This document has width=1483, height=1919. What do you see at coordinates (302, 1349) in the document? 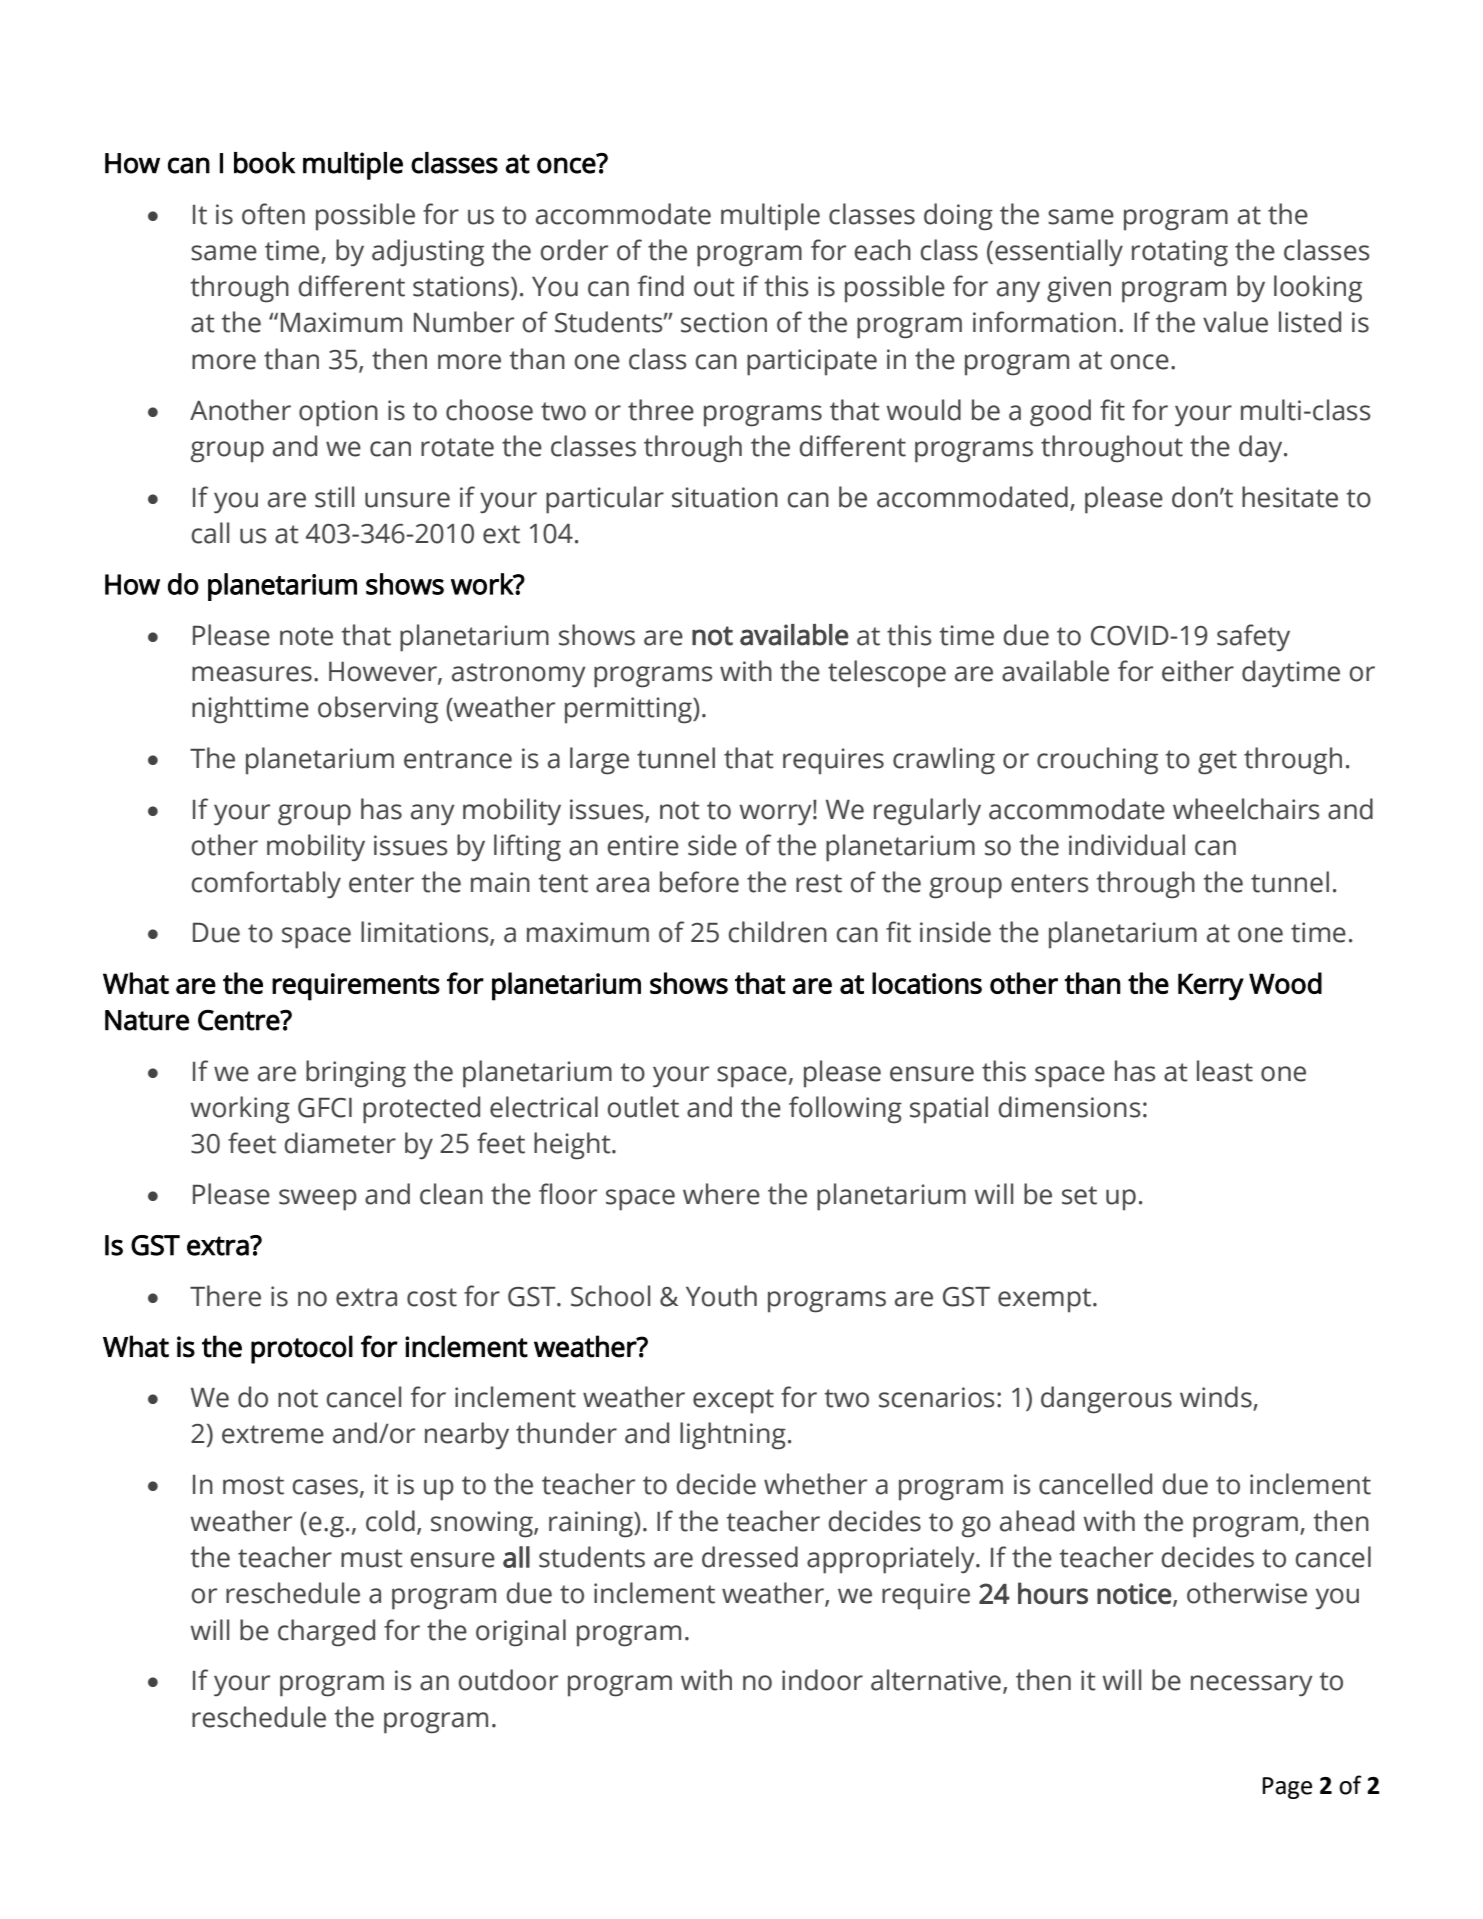
I see `protocol` at bounding box center [302, 1349].
